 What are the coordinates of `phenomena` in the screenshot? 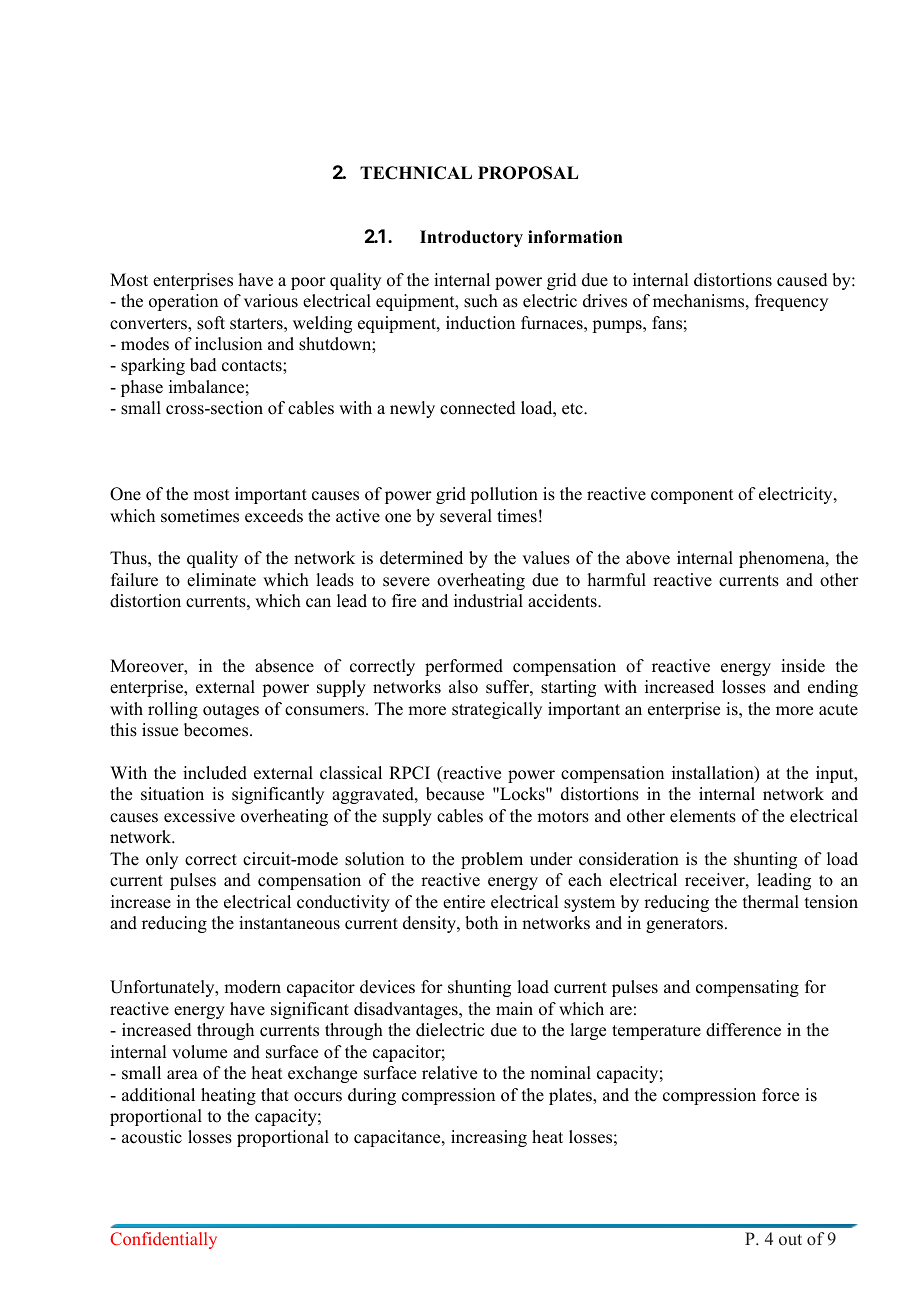 It's located at (783, 559).
